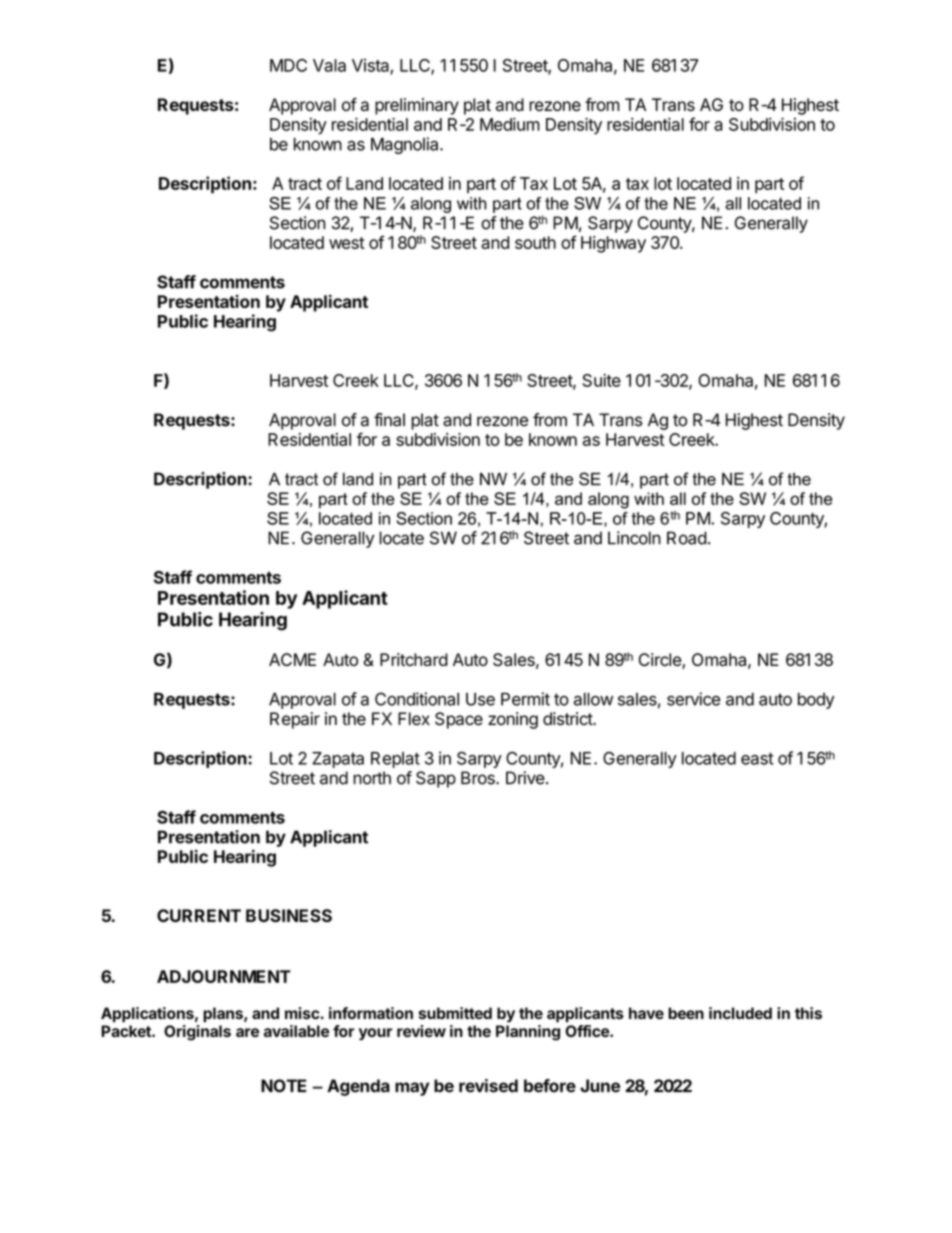 The height and width of the document is (1233, 952). I want to click on Suite, so click(602, 380).
